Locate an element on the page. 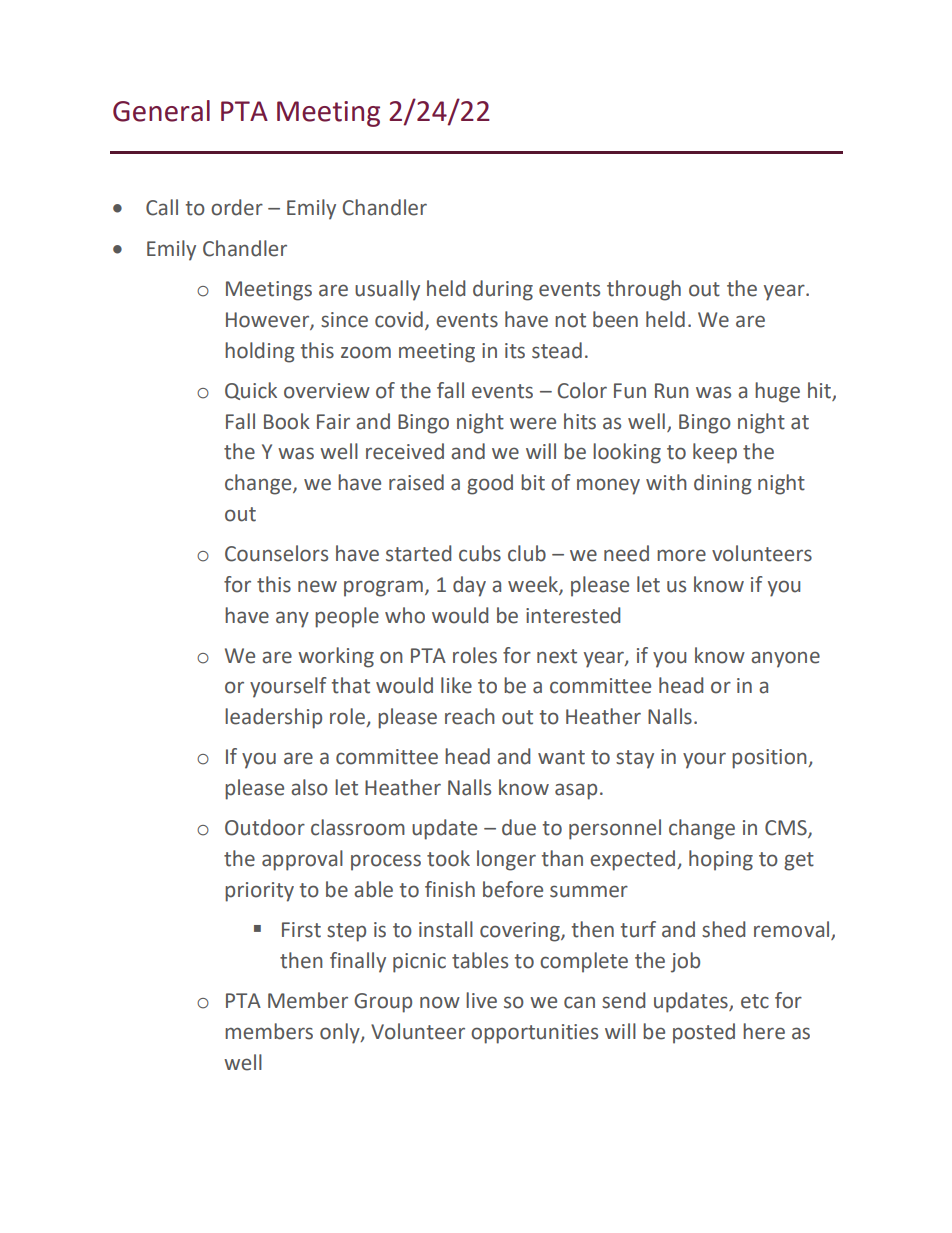 The image size is (952, 1233). only is located at coordinates (341, 1033).
